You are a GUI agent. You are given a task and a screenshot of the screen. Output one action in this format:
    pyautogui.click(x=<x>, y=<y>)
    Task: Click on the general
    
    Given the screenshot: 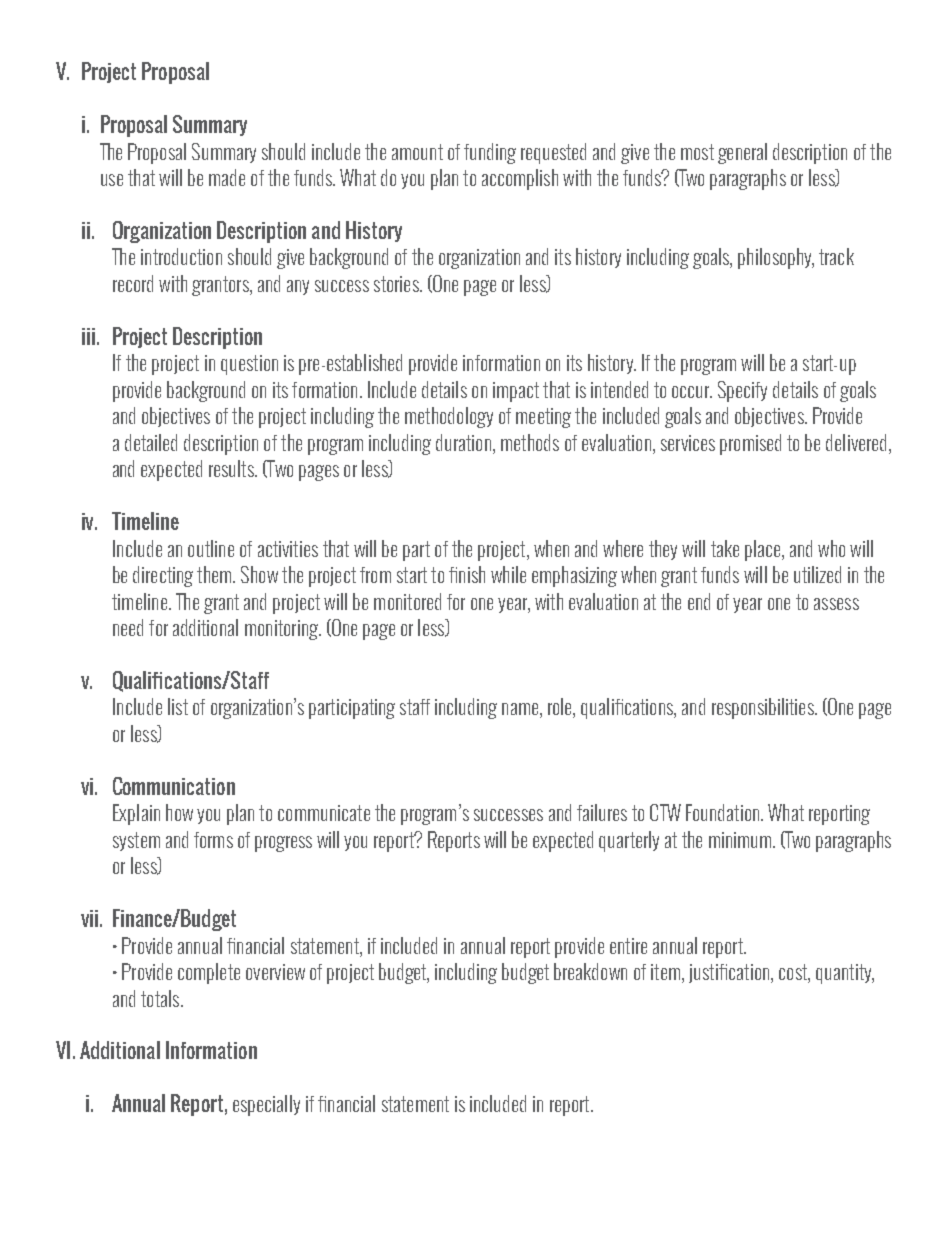 What is the action you would take?
    pyautogui.click(x=742, y=153)
